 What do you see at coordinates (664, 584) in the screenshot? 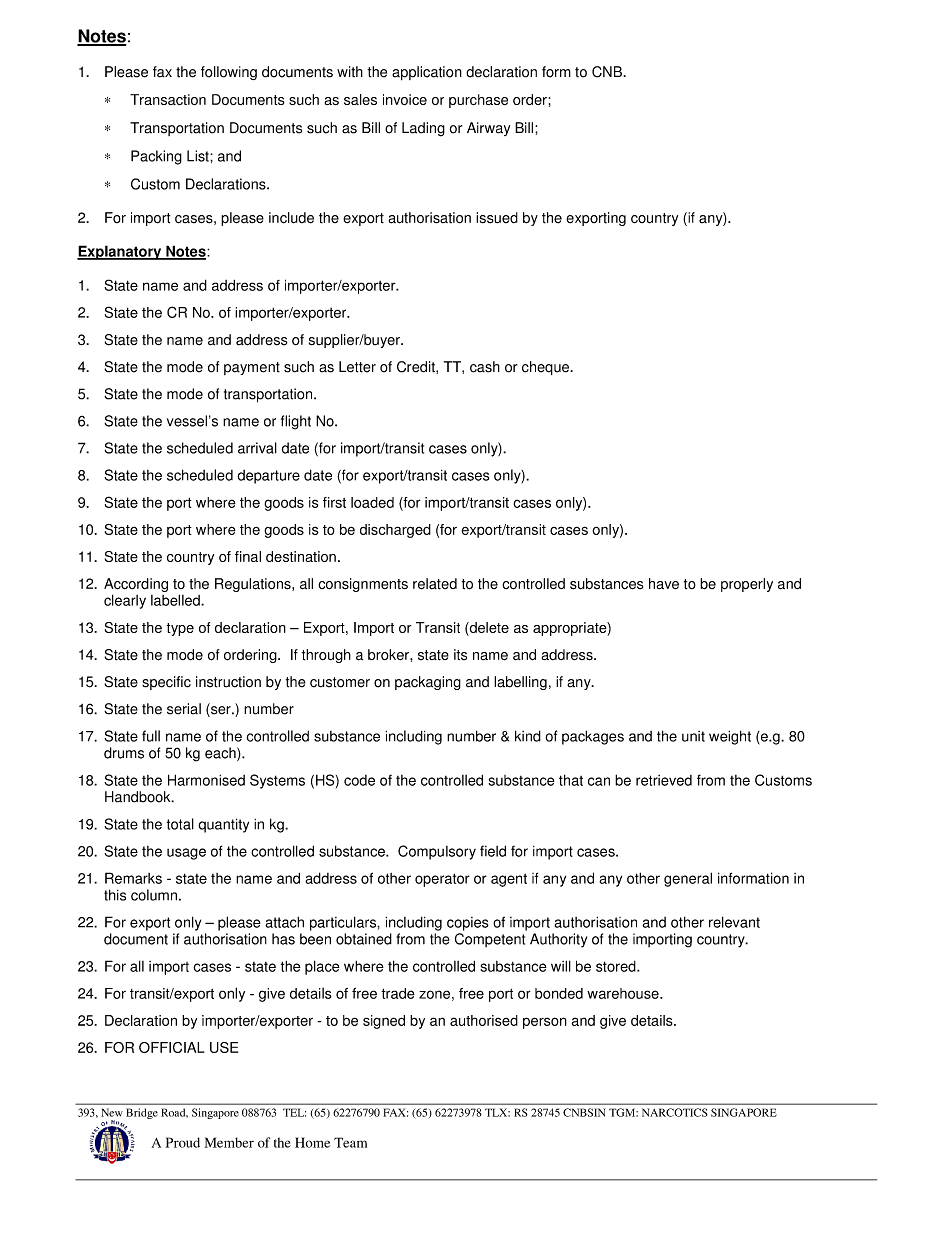
I see `have` at bounding box center [664, 584].
